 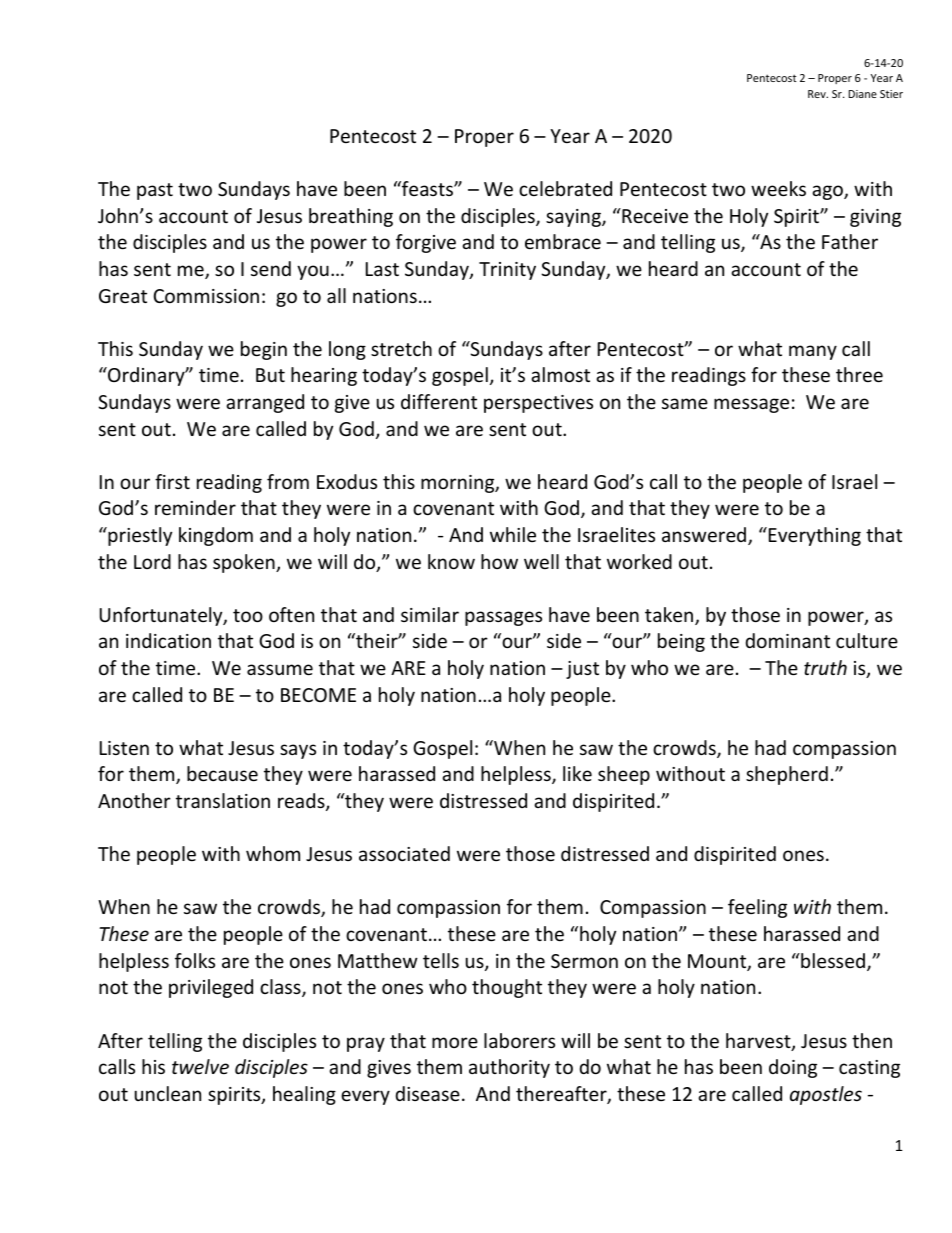 What do you see at coordinates (248, 615) in the page?
I see `too` at bounding box center [248, 615].
